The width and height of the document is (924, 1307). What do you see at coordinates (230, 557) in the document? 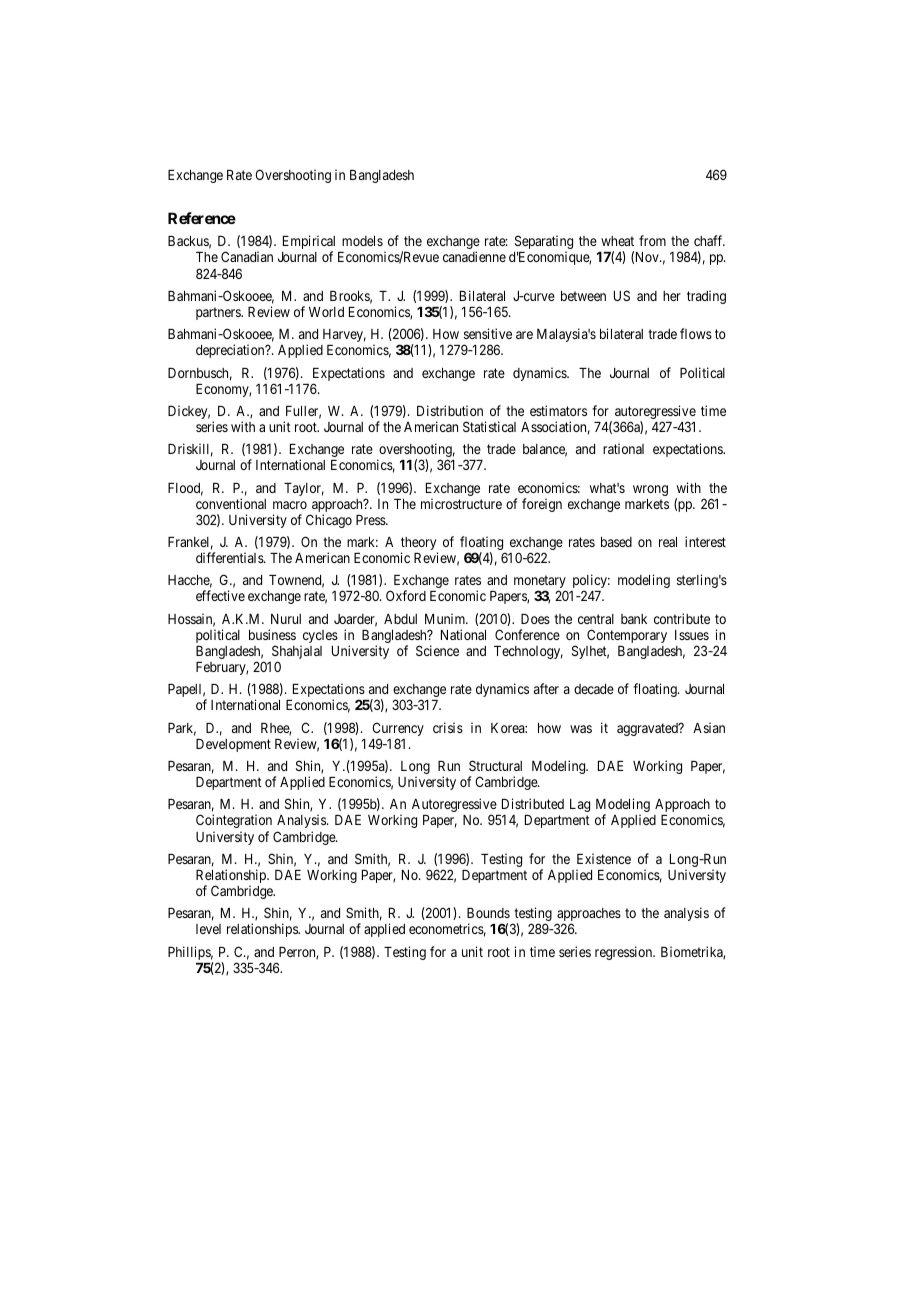
I see `differentials` at bounding box center [230, 557].
